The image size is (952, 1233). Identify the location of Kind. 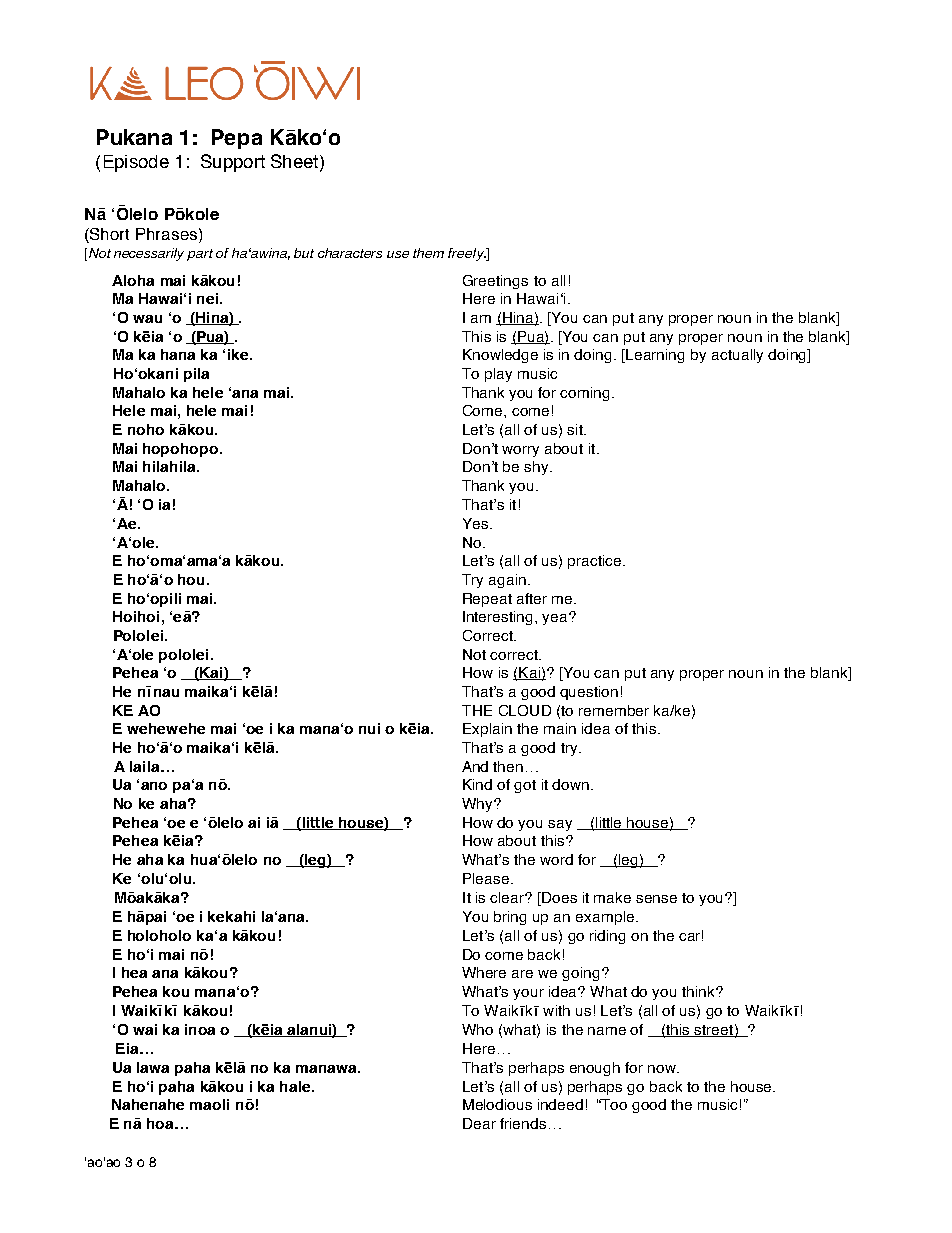
(477, 784).
